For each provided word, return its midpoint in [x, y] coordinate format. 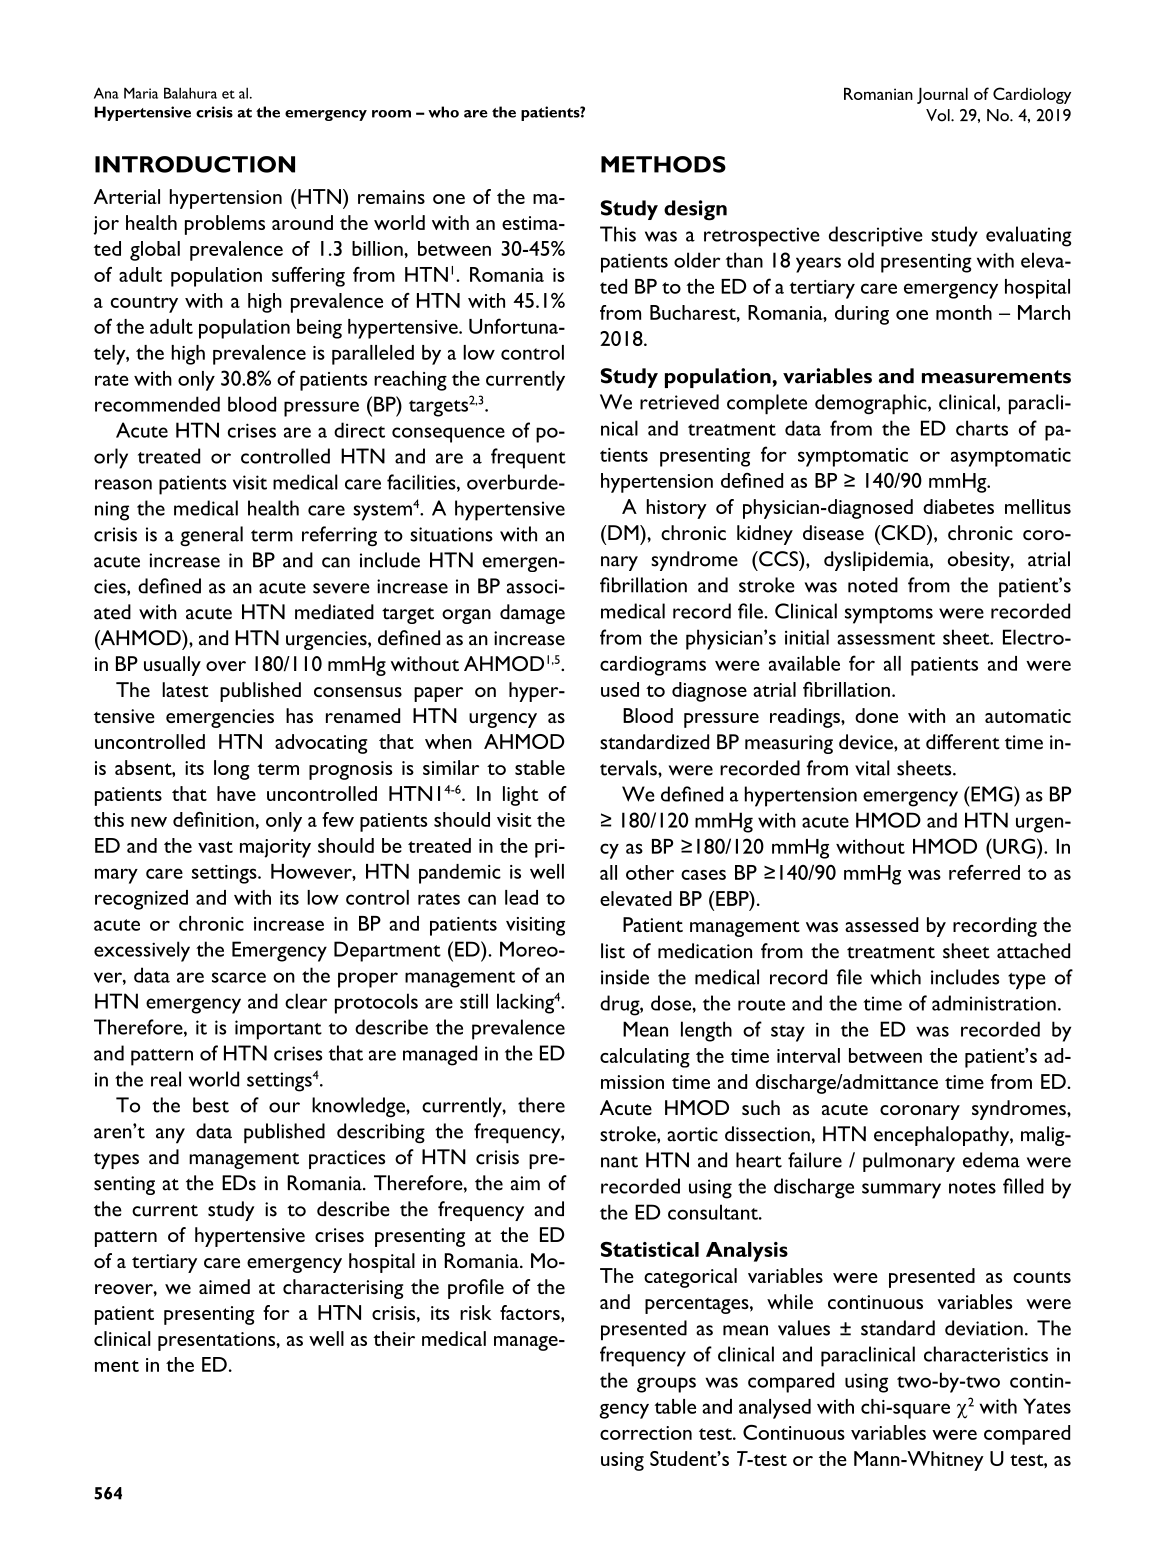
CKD [903, 532]
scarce [239, 977]
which [895, 977]
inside [625, 977]
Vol [939, 115]
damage [532, 614]
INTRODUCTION [195, 164]
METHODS [663, 164]
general [211, 536]
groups [666, 1385]
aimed [224, 1286]
